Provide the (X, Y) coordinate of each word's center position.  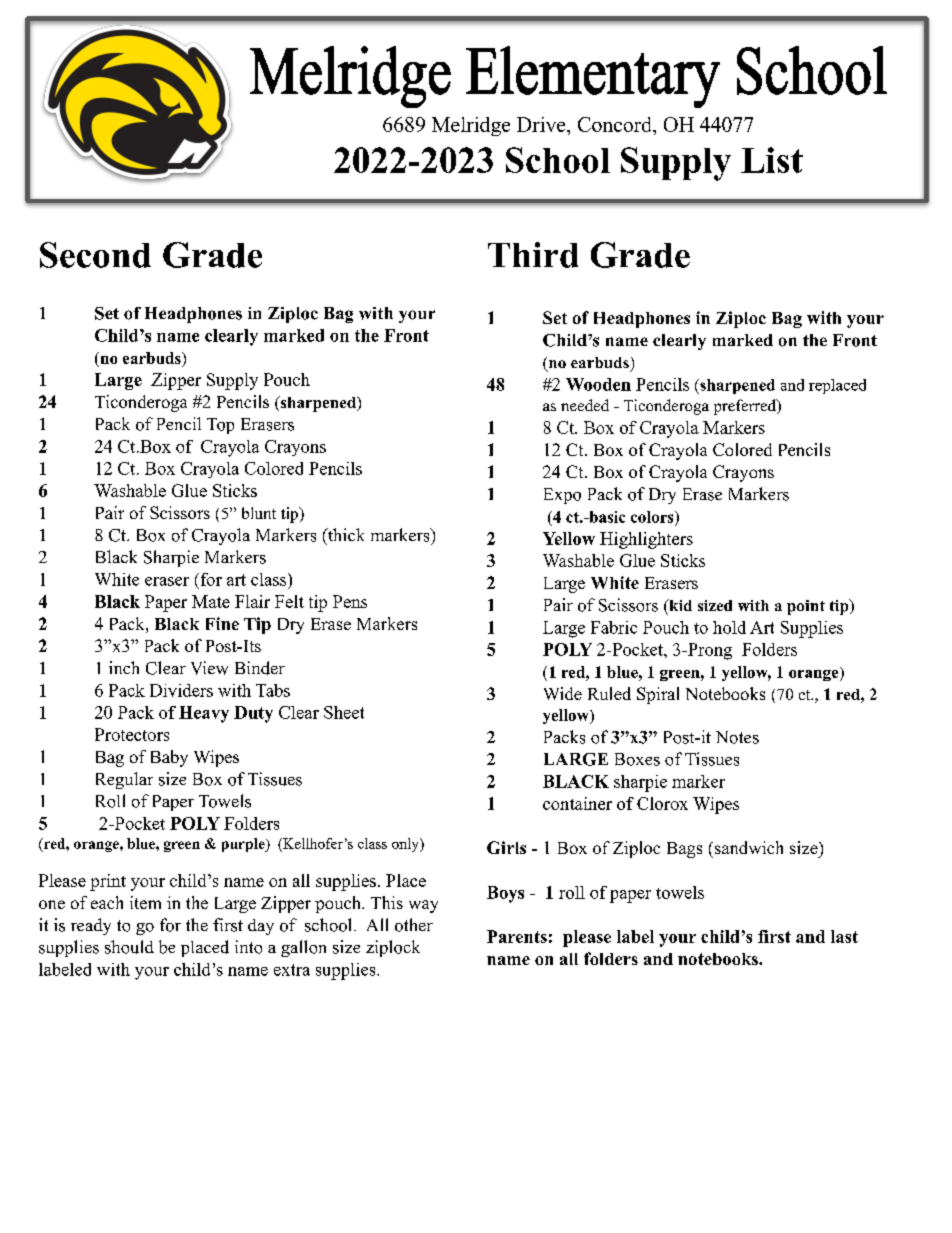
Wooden (598, 384)
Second (95, 255)
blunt (259, 513)
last (844, 936)
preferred (746, 407)
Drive (542, 124)
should (129, 947)
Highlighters (646, 540)
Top (220, 426)
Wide (563, 693)
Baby (169, 758)
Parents (517, 936)
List (772, 160)
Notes (737, 737)
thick (345, 534)
